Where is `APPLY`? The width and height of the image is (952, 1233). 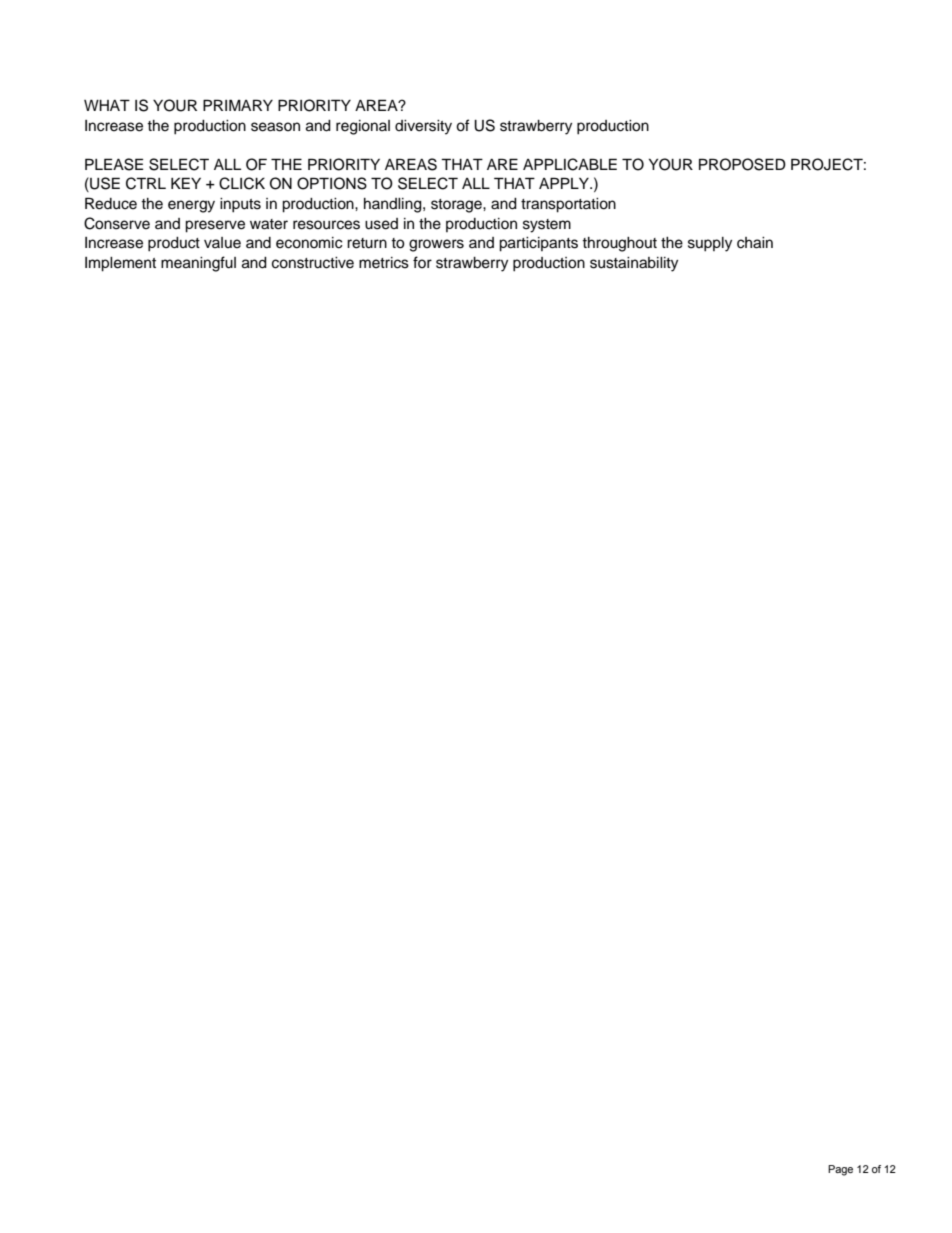
APPLY is located at coordinates (565, 183).
